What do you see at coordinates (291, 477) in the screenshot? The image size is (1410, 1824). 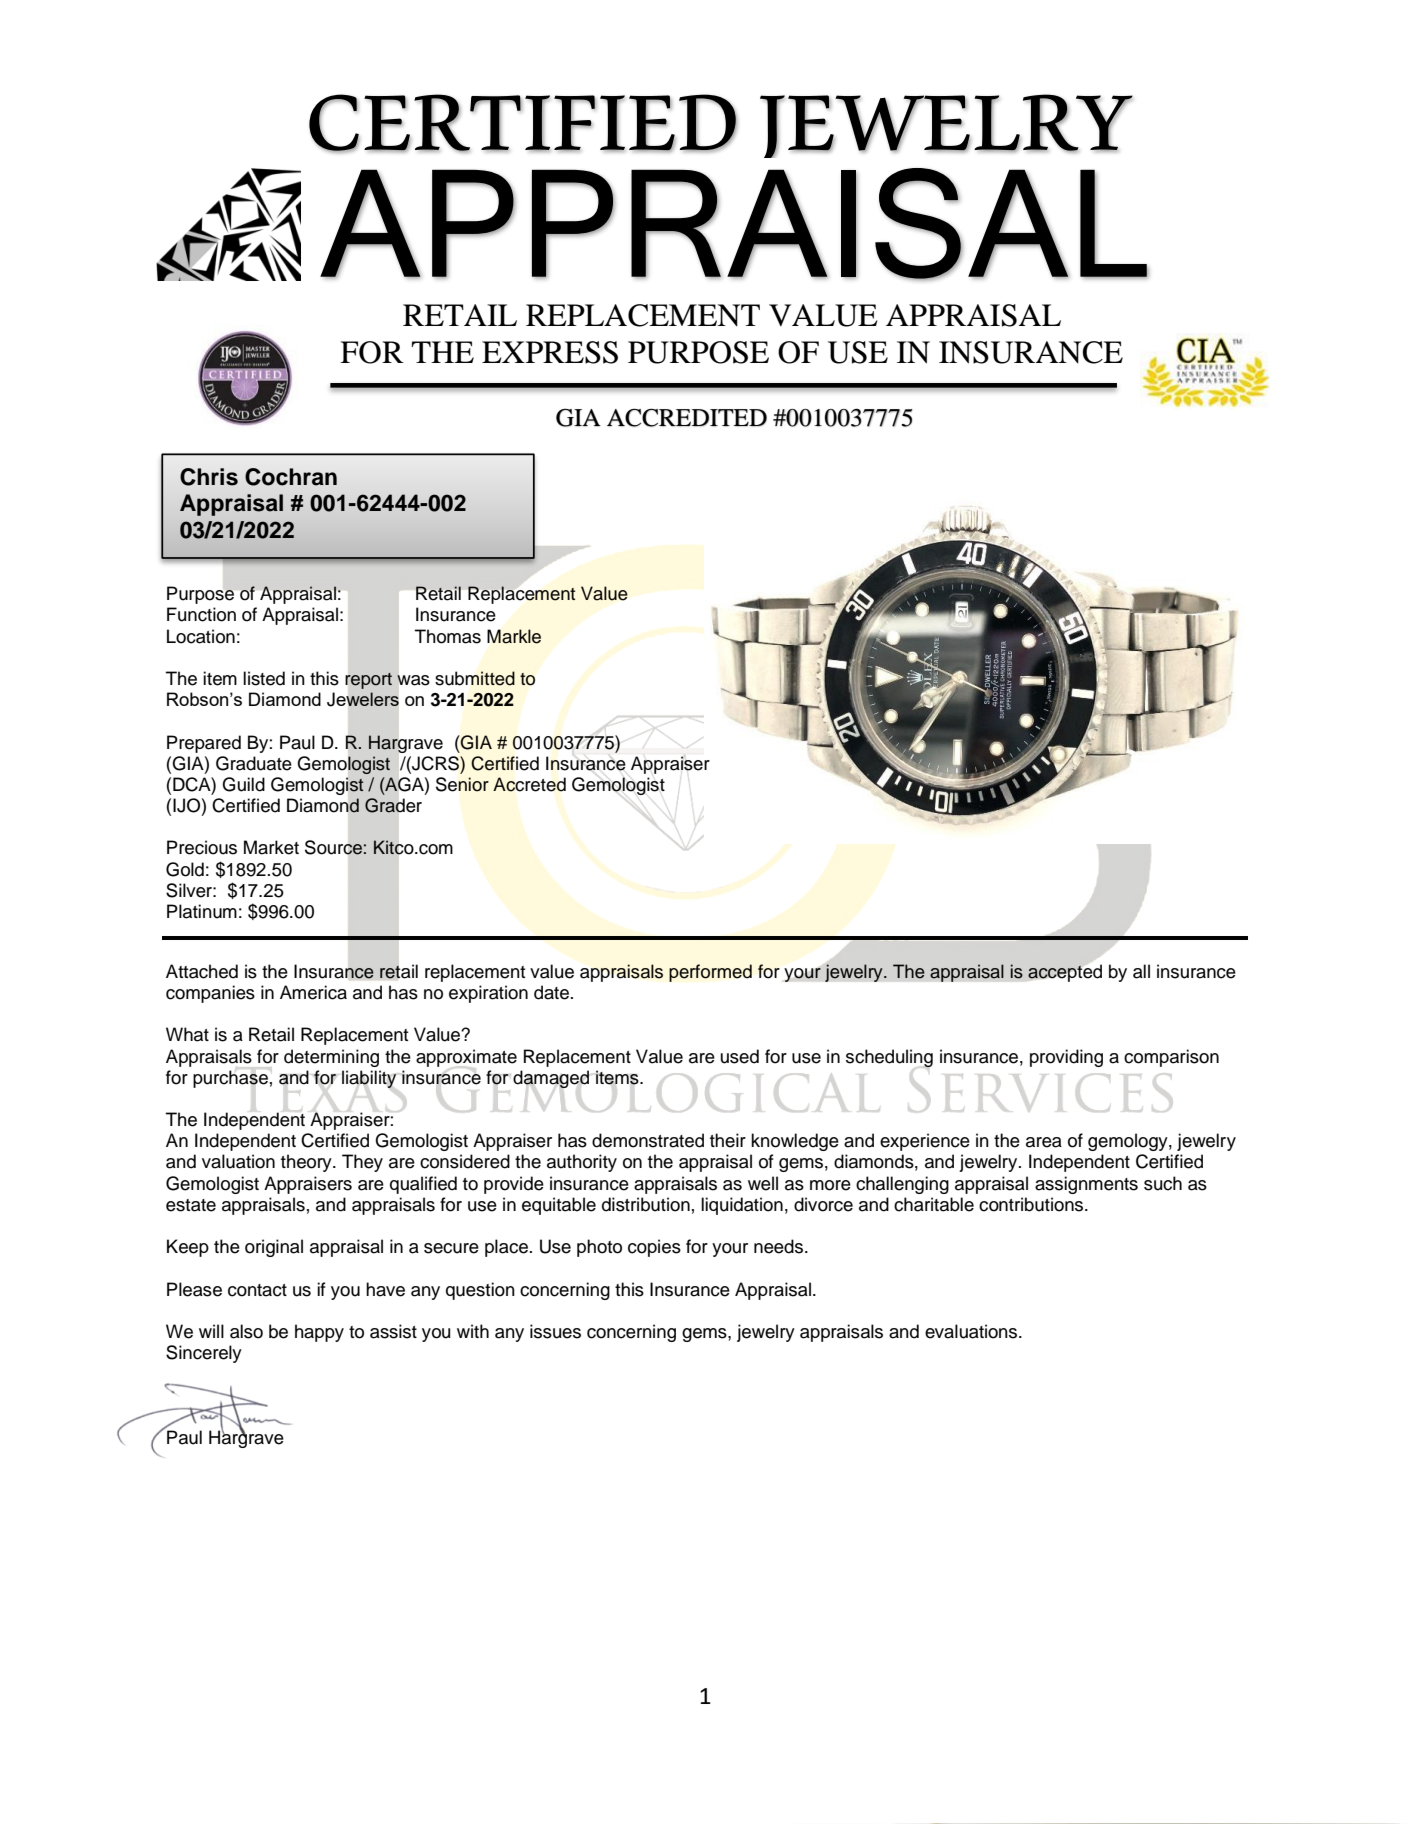 I see `Cochran` at bounding box center [291, 477].
